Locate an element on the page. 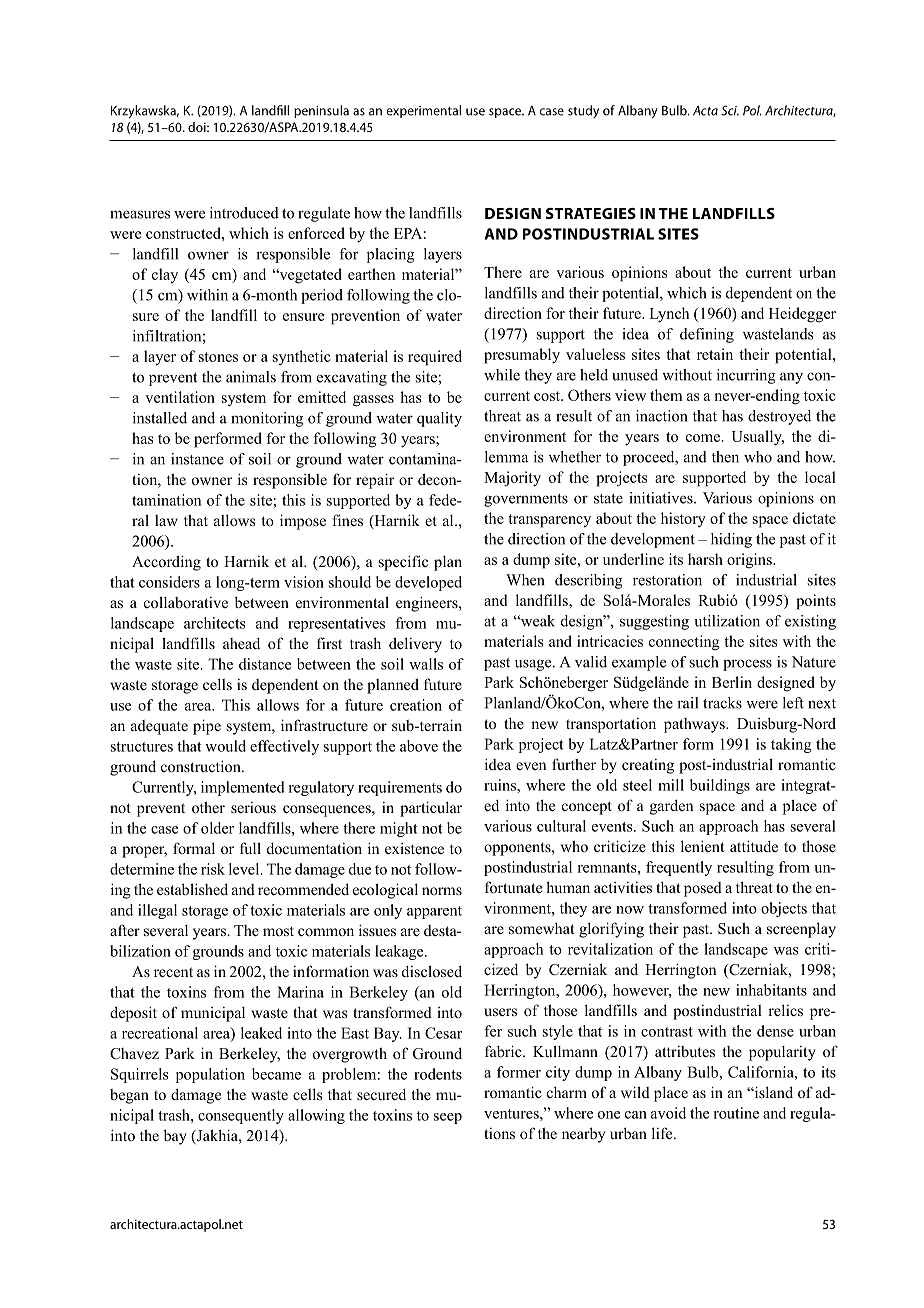  Majority is located at coordinates (512, 479).
